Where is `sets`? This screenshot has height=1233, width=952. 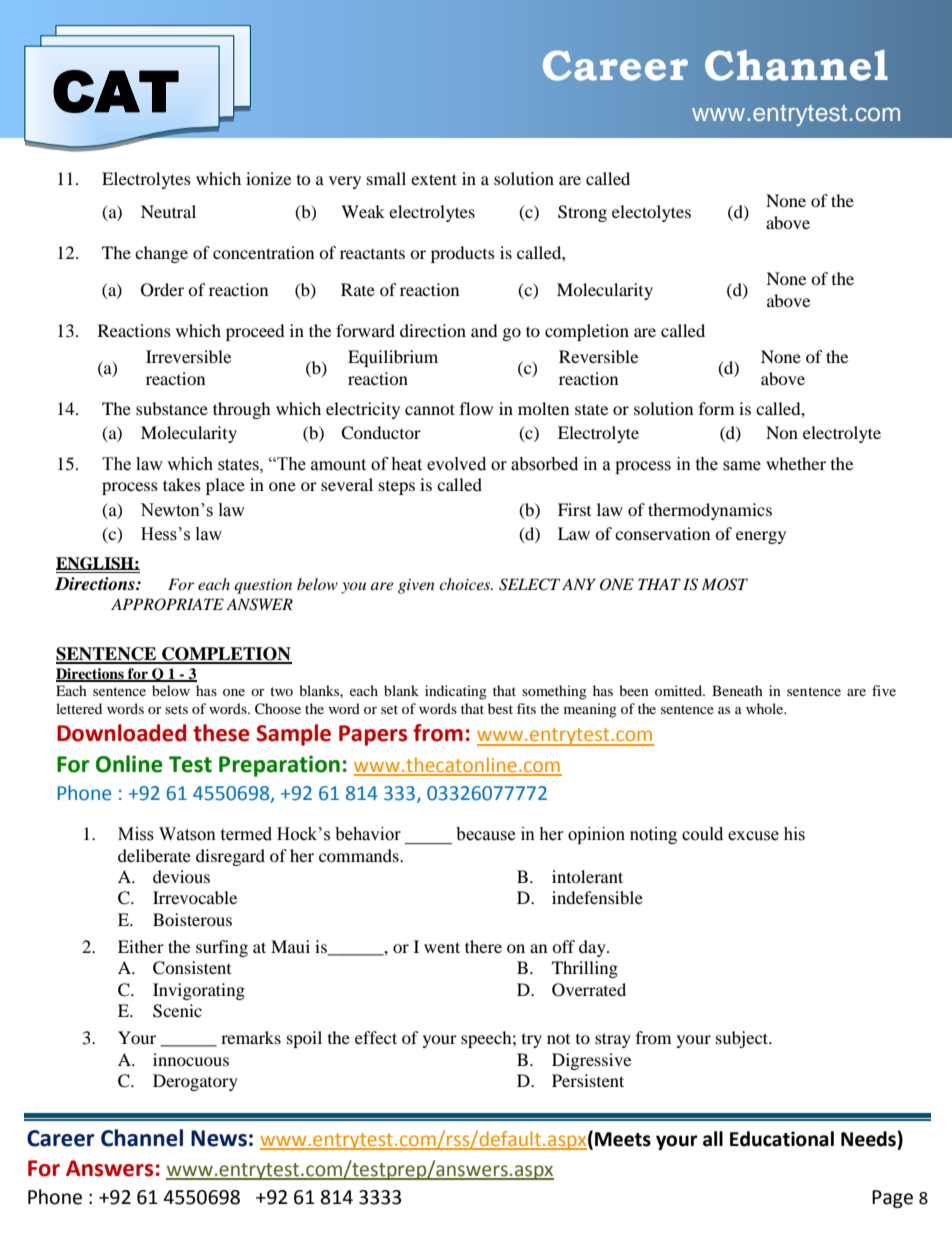 sets is located at coordinates (176, 709).
